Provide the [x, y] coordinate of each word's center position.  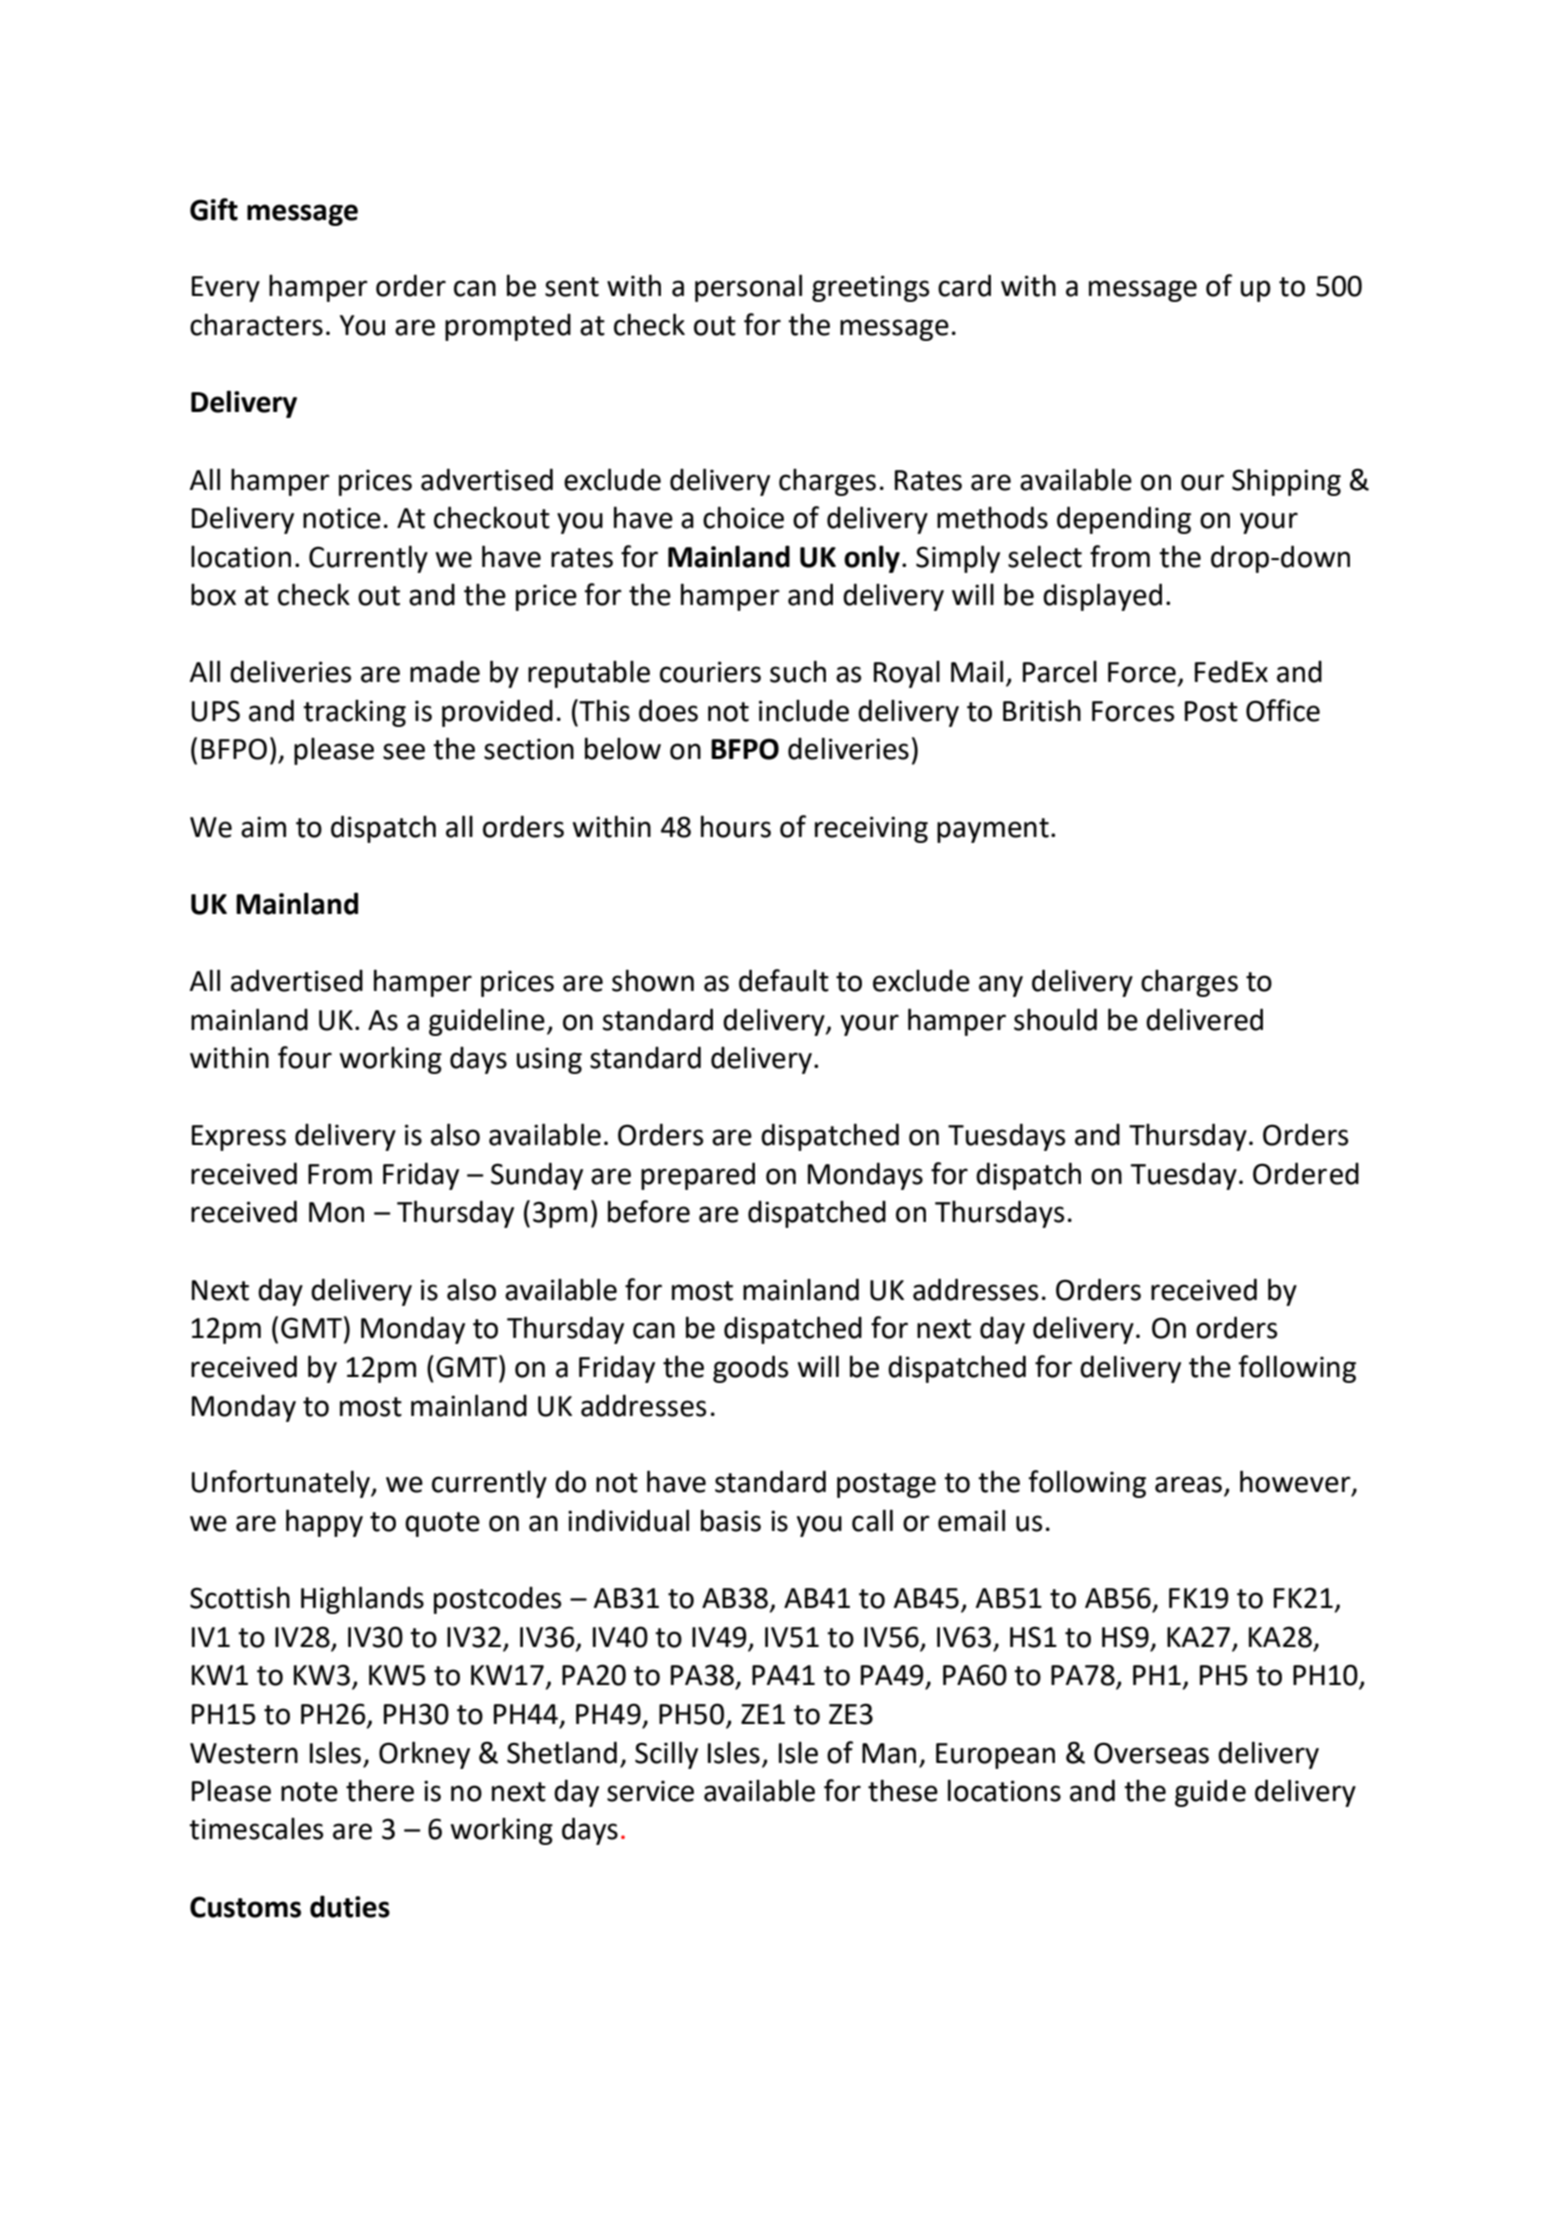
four [305, 1057]
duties [350, 1906]
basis [731, 1520]
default [784, 980]
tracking [354, 713]
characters [256, 324]
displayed [1102, 597]
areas [1188, 1484]
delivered [1204, 1019]
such [798, 671]
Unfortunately [282, 1484]
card [964, 285]
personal [748, 288]
